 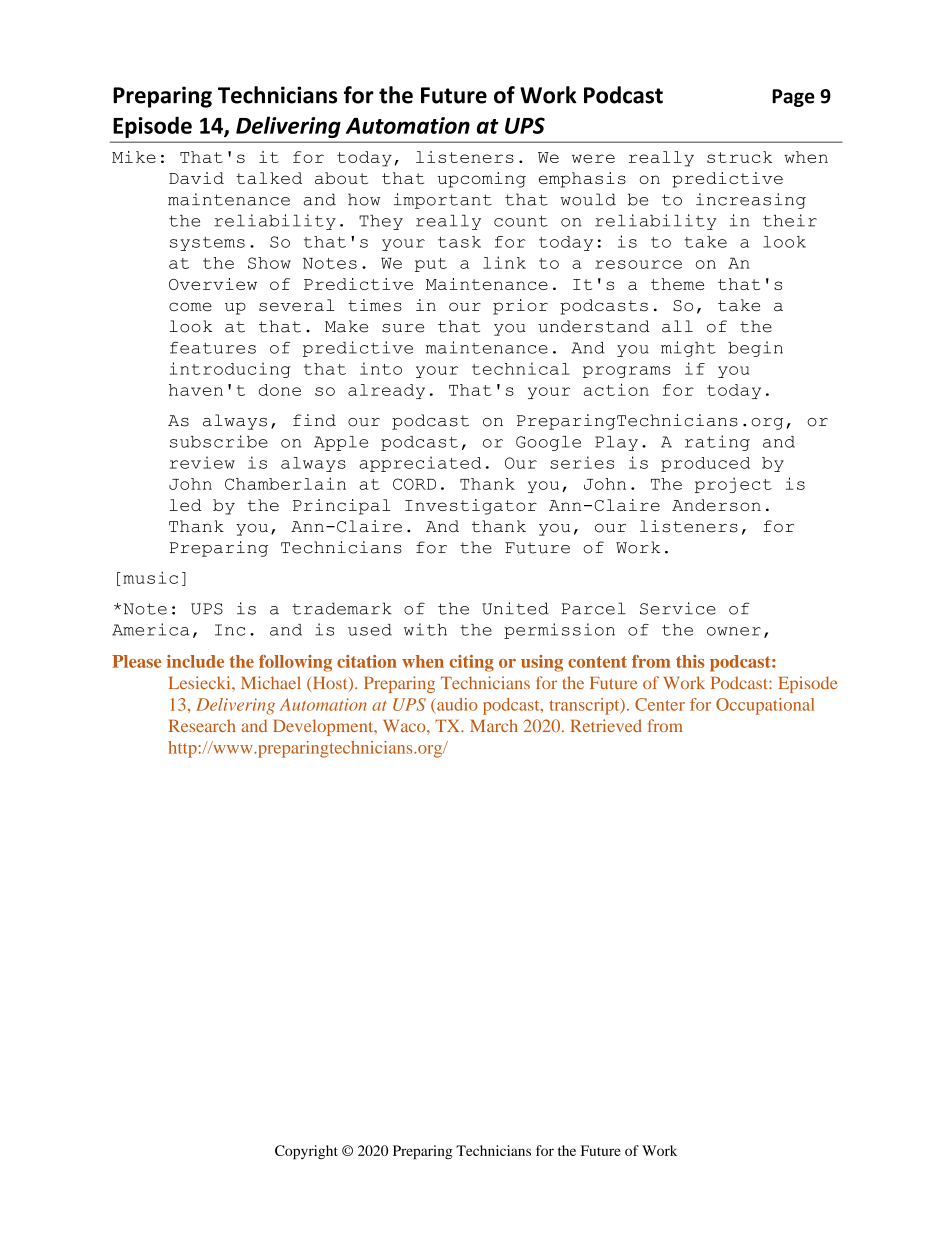 I want to click on upcoming, so click(x=482, y=180).
